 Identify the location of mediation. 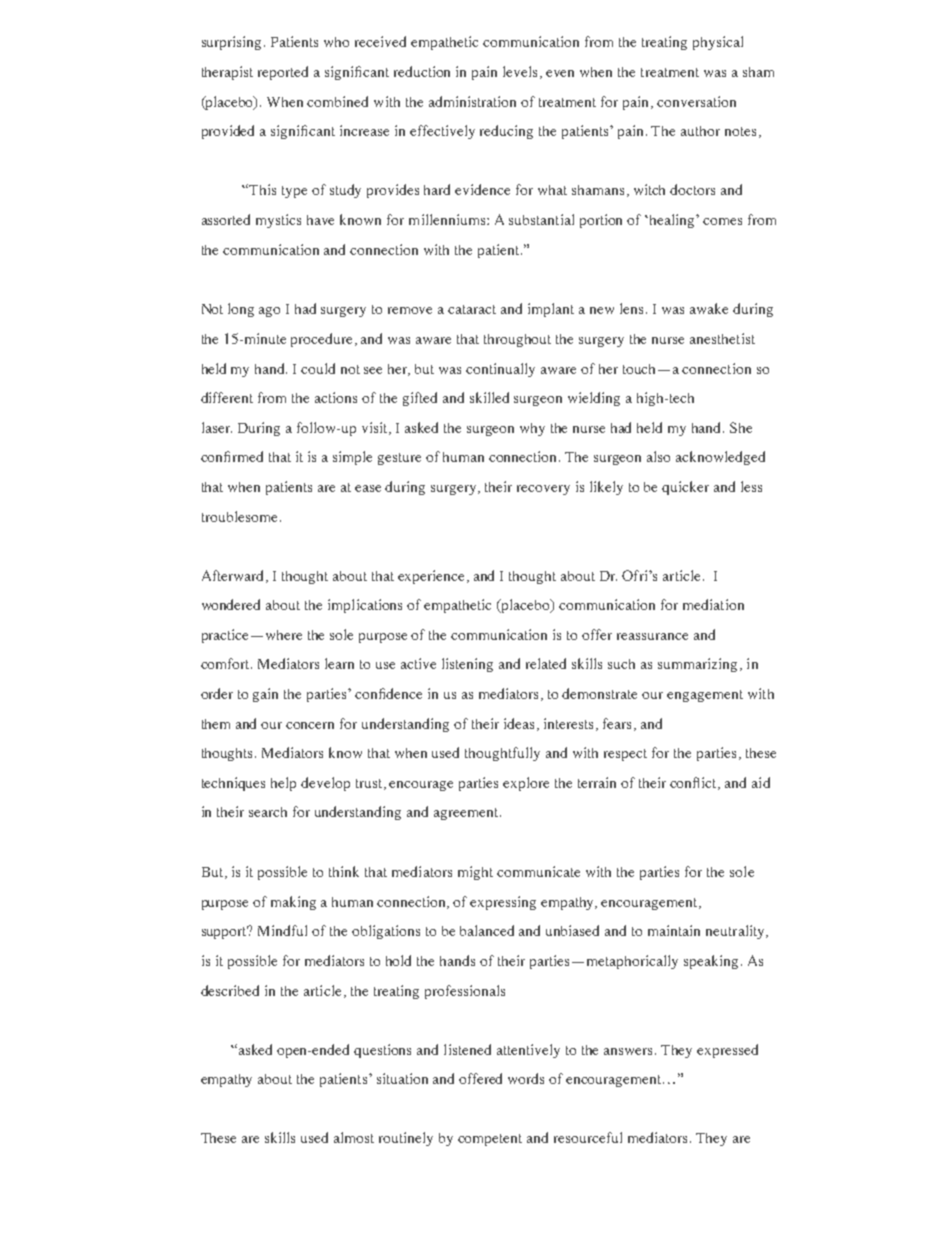
(713, 604).
